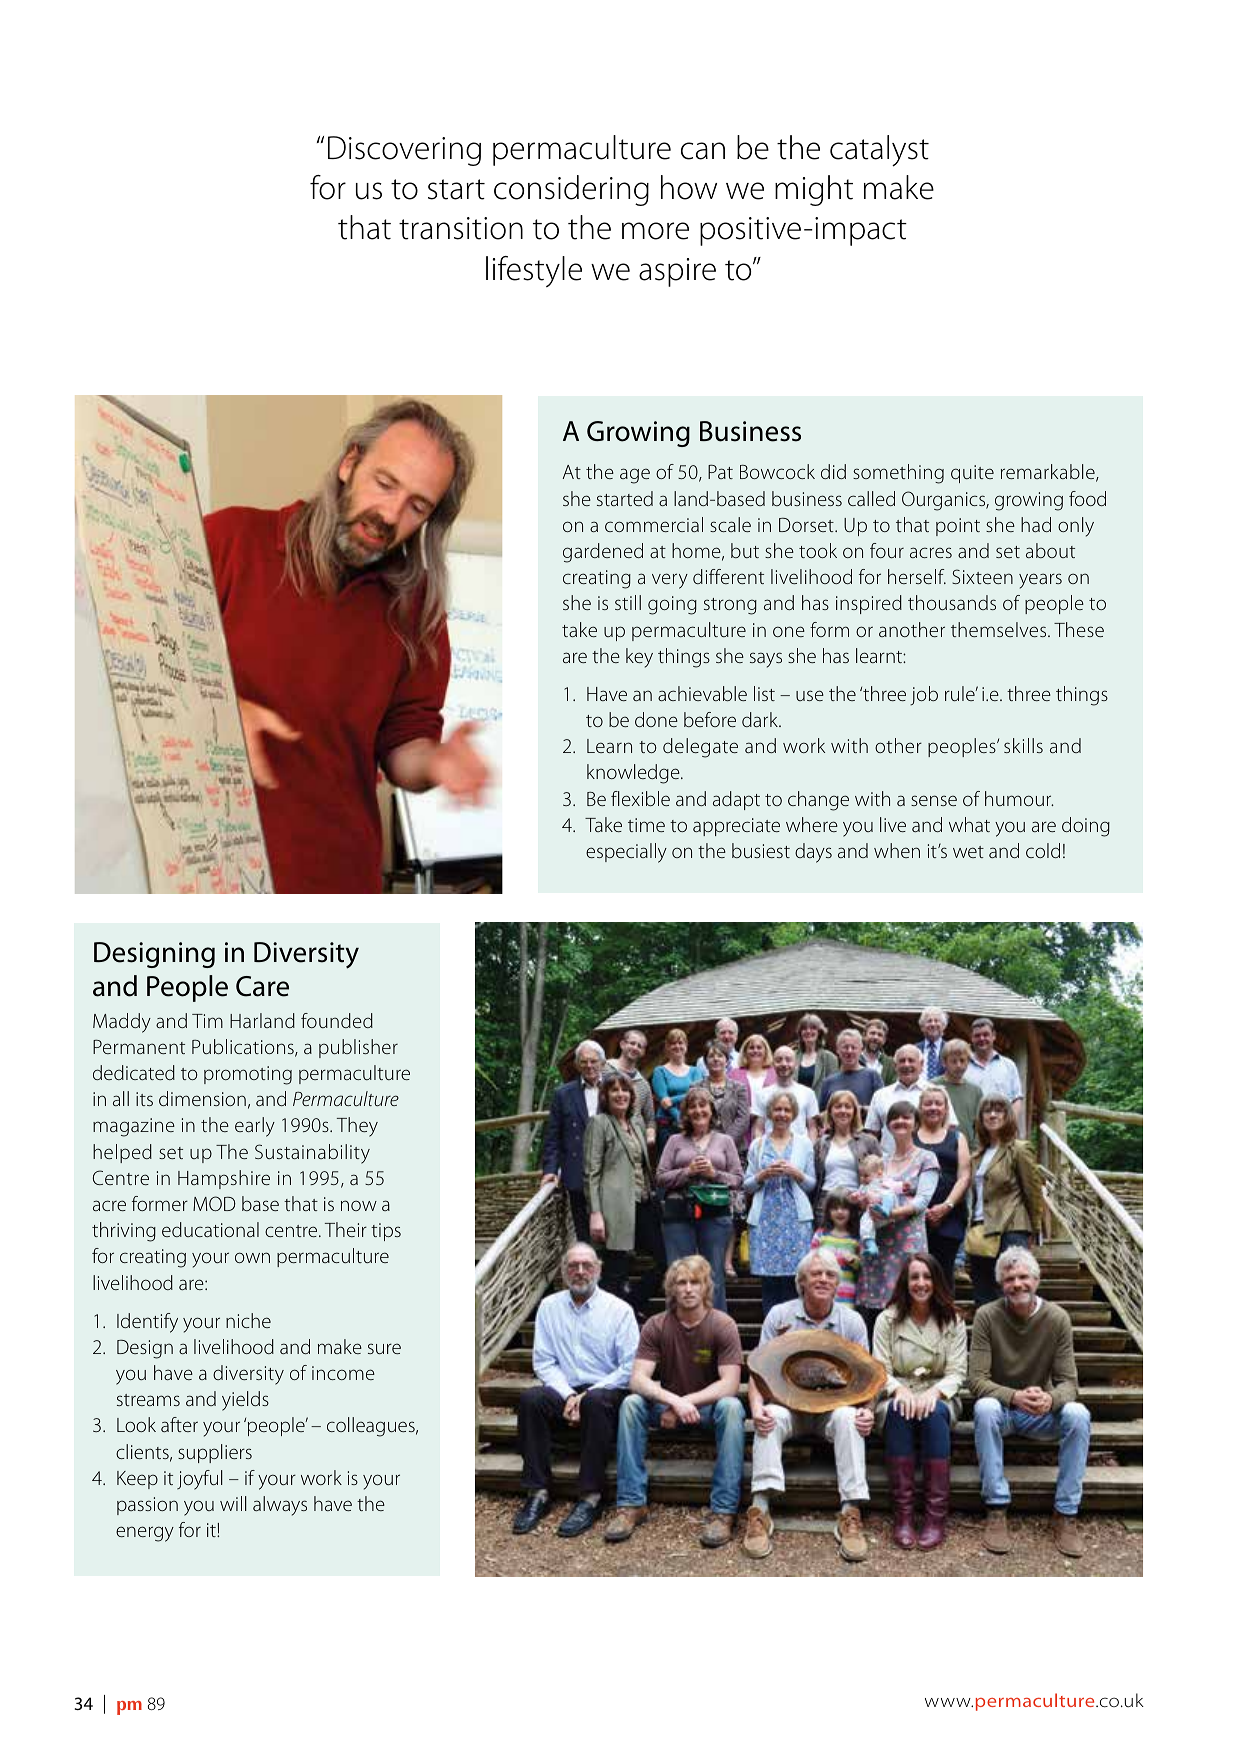 This document has height=1764, width=1247. I want to click on will, so click(233, 1503).
